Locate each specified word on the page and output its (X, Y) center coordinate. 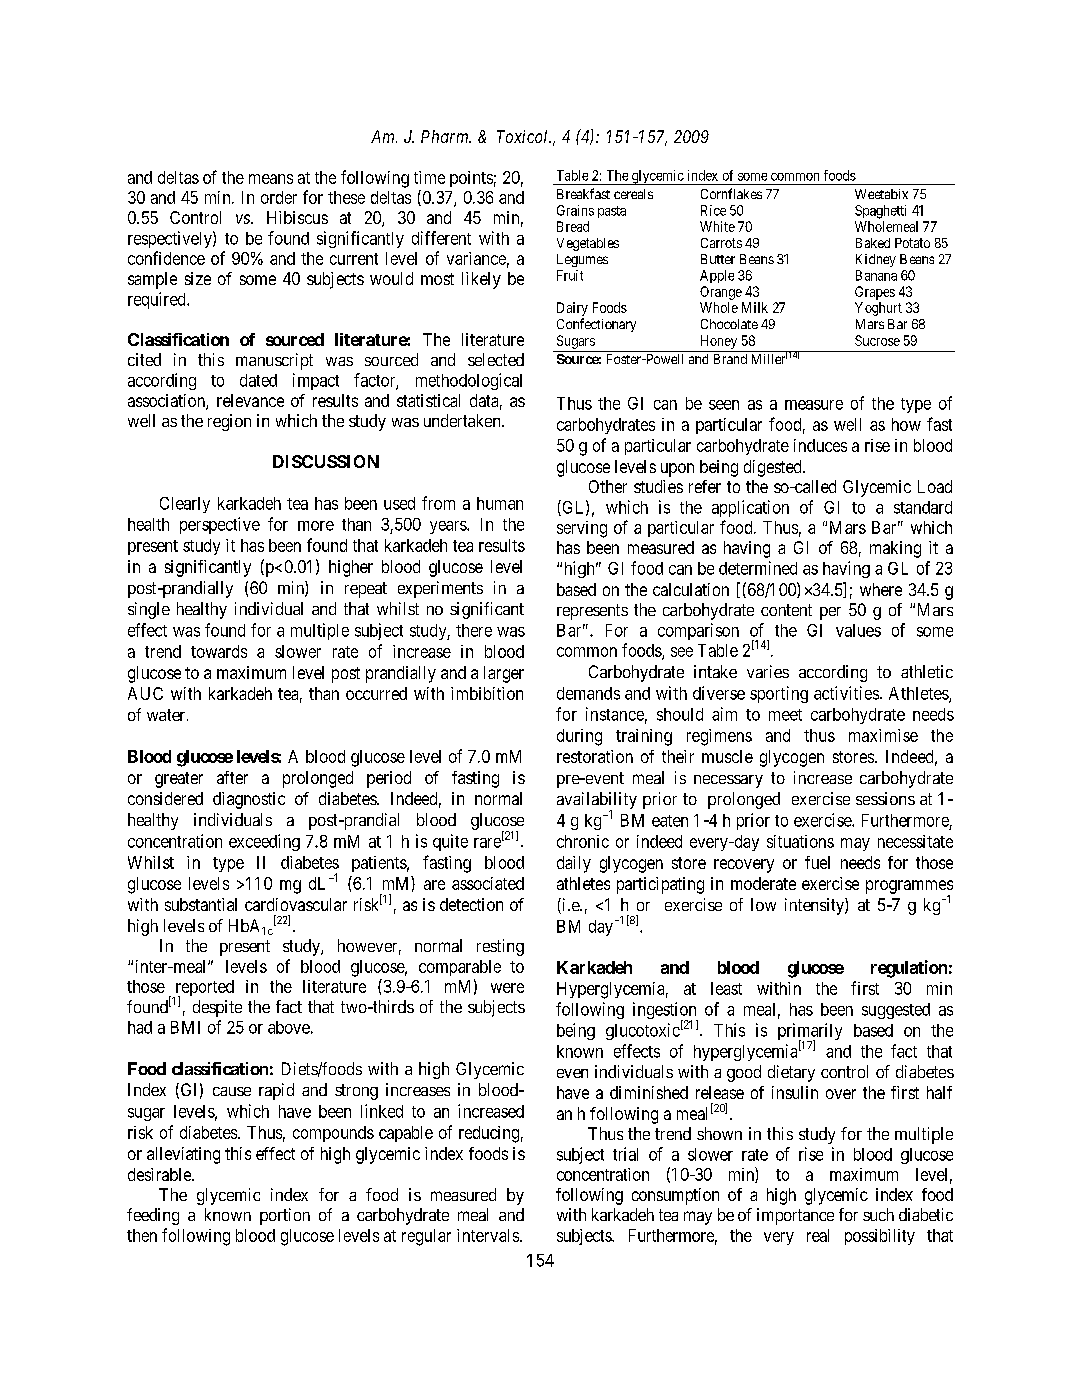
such (878, 1214)
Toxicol (524, 136)
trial (625, 1154)
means (271, 179)
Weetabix (881, 194)
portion (285, 1216)
